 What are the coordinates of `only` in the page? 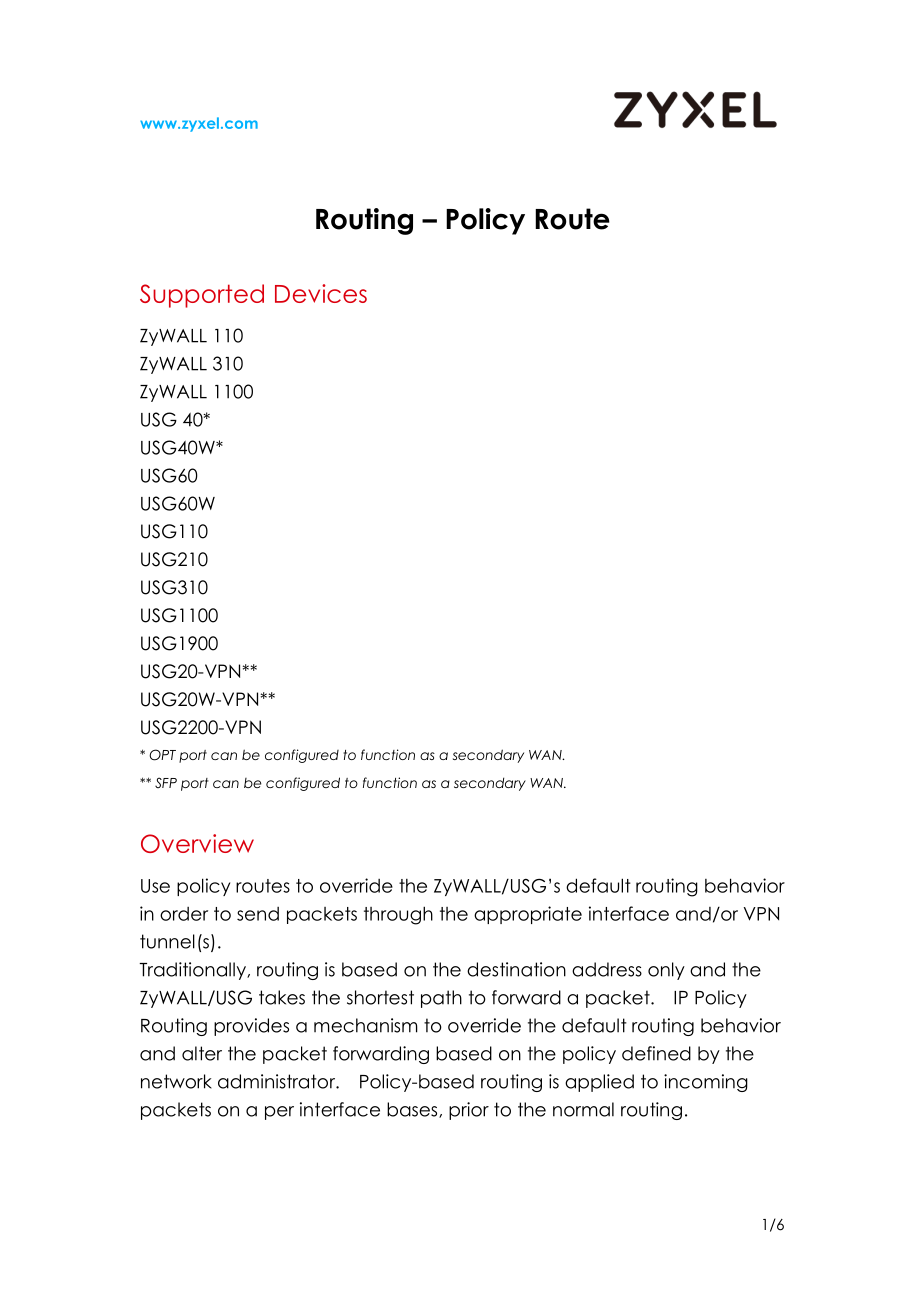 It's located at (666, 971).
